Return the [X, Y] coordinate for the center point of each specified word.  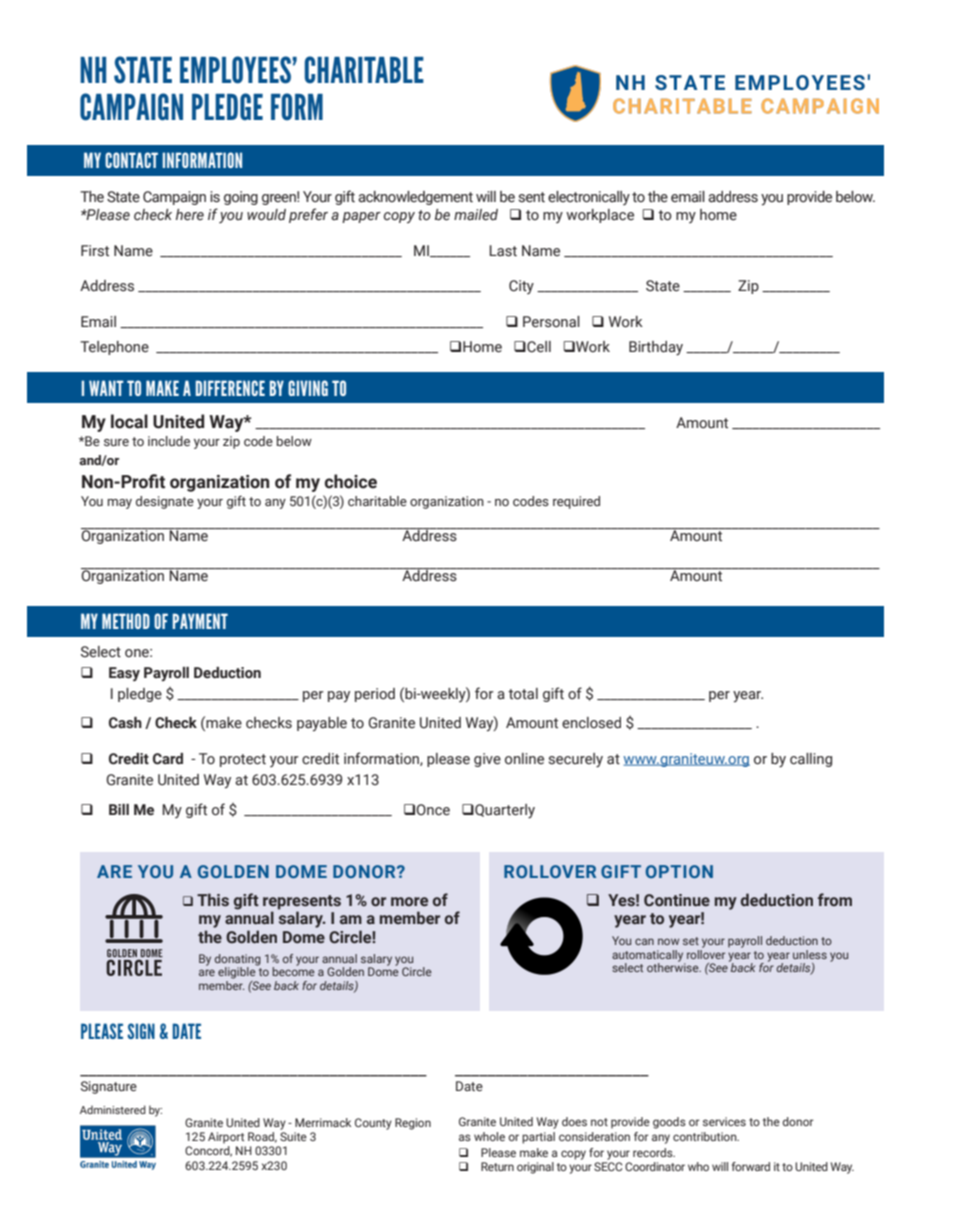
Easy [124, 674]
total [523, 694]
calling [811, 760]
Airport [226, 1138]
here [190, 215]
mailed [476, 215]
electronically [589, 198]
